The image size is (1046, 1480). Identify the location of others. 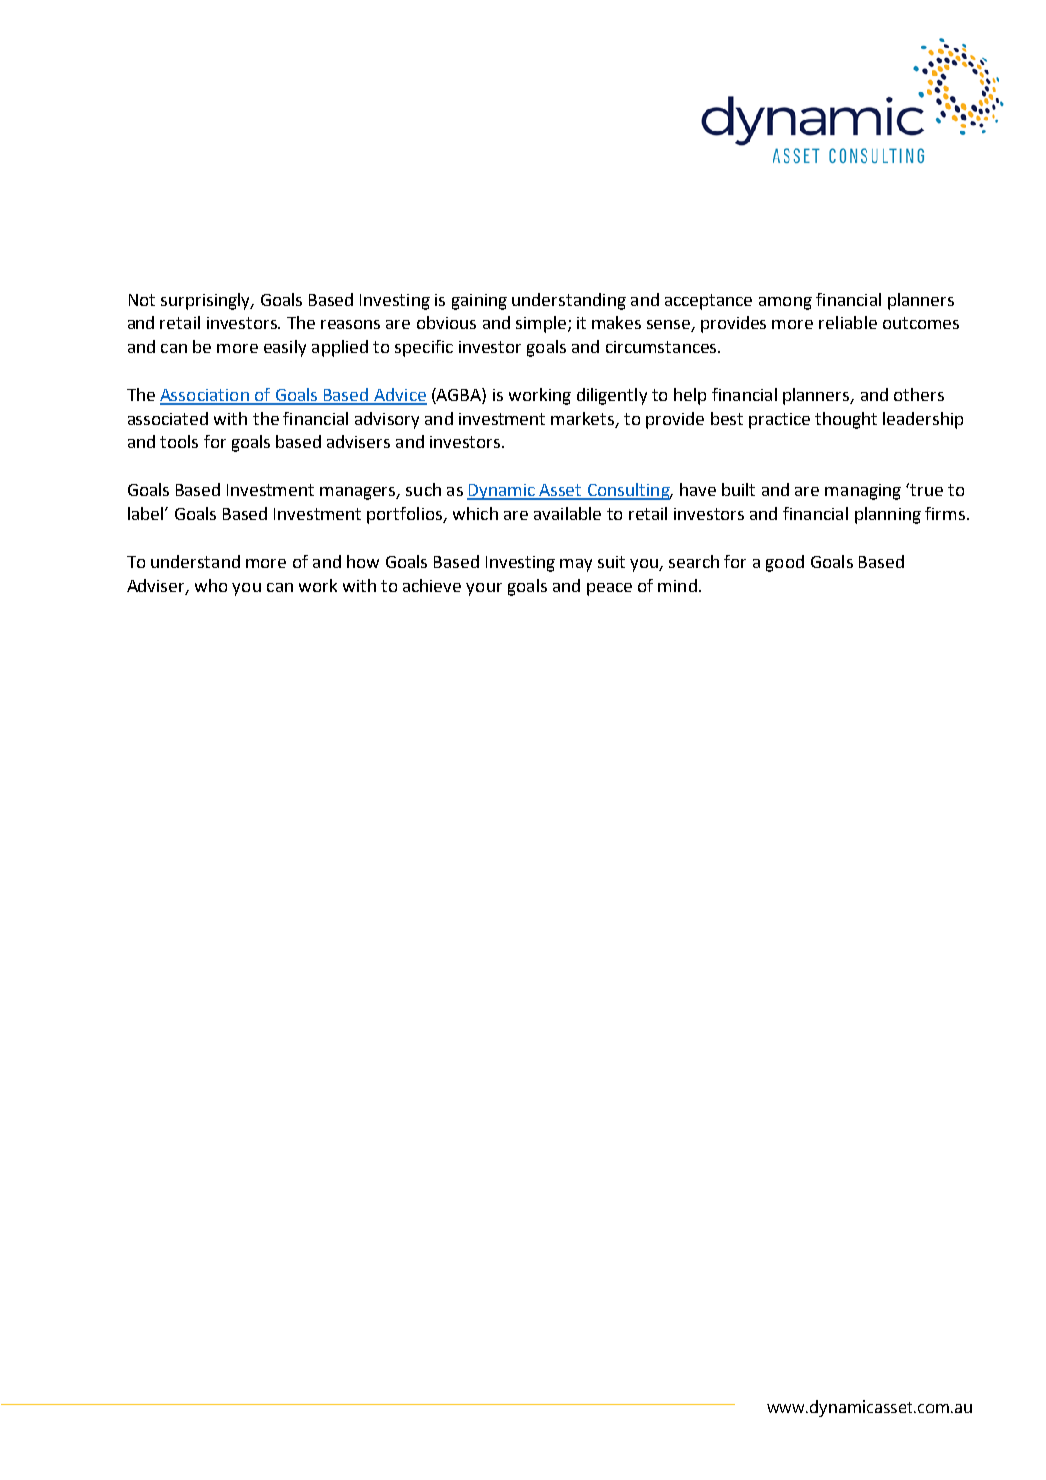
(919, 394).
